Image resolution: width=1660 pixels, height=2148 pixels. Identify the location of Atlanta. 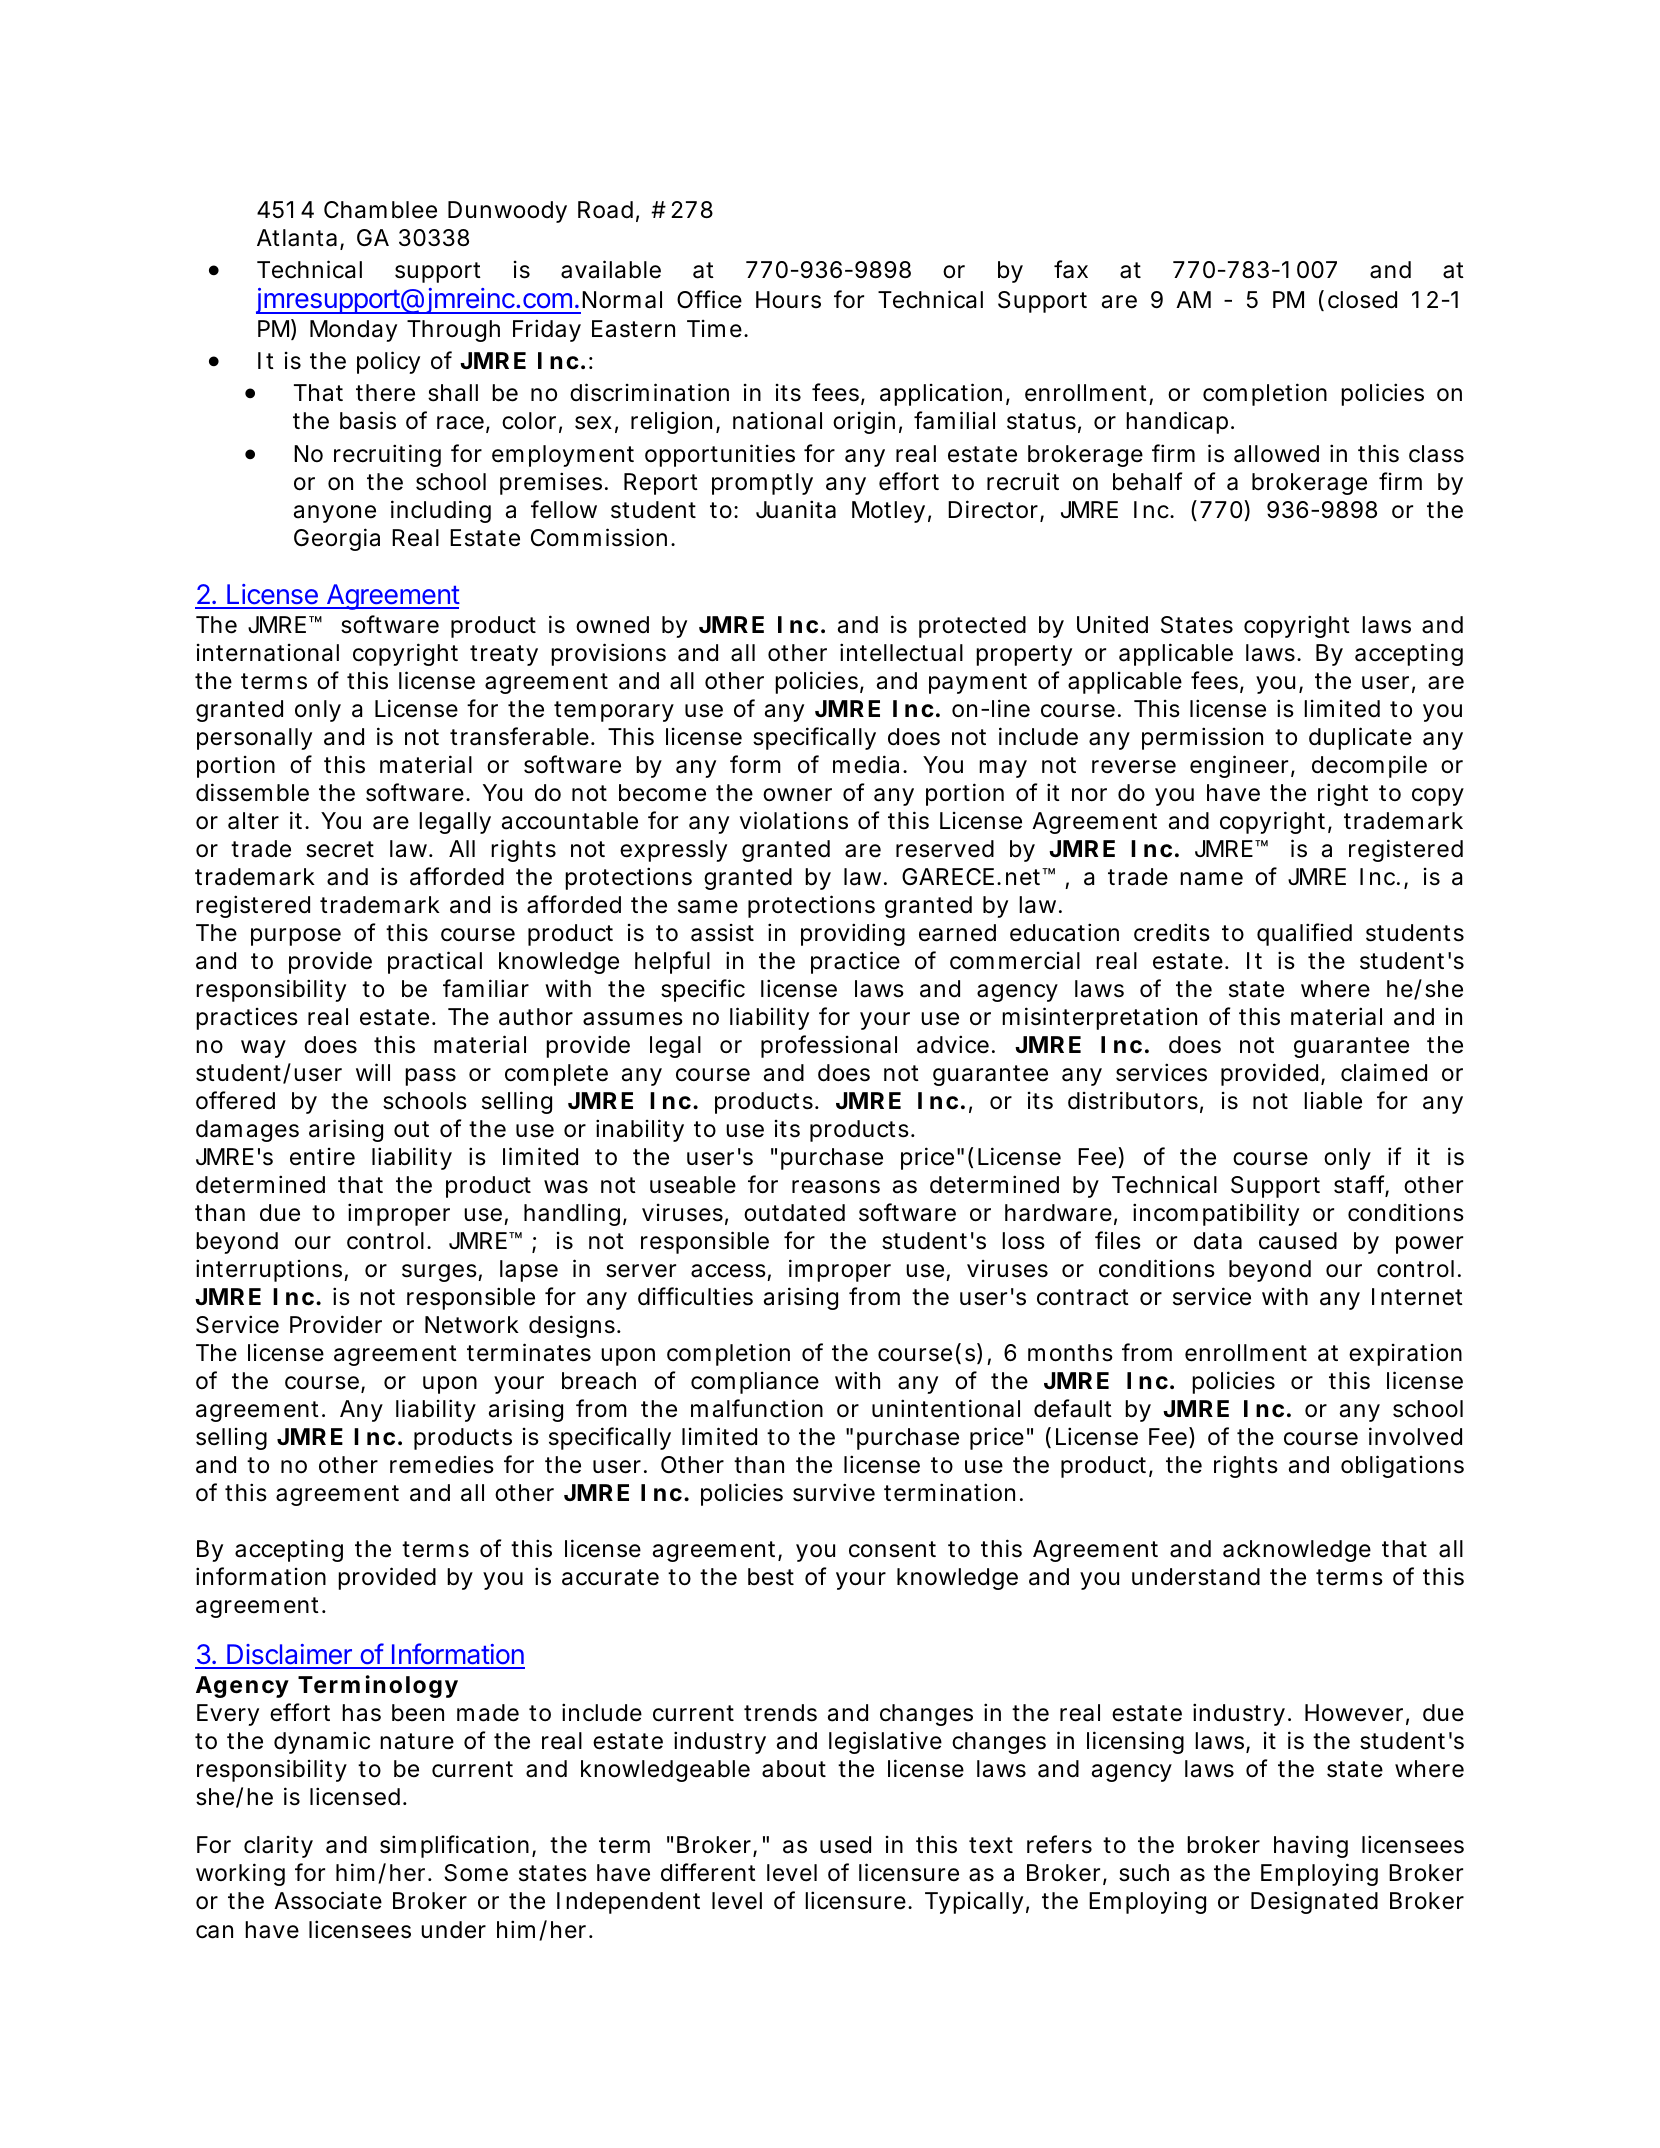
(297, 238).
